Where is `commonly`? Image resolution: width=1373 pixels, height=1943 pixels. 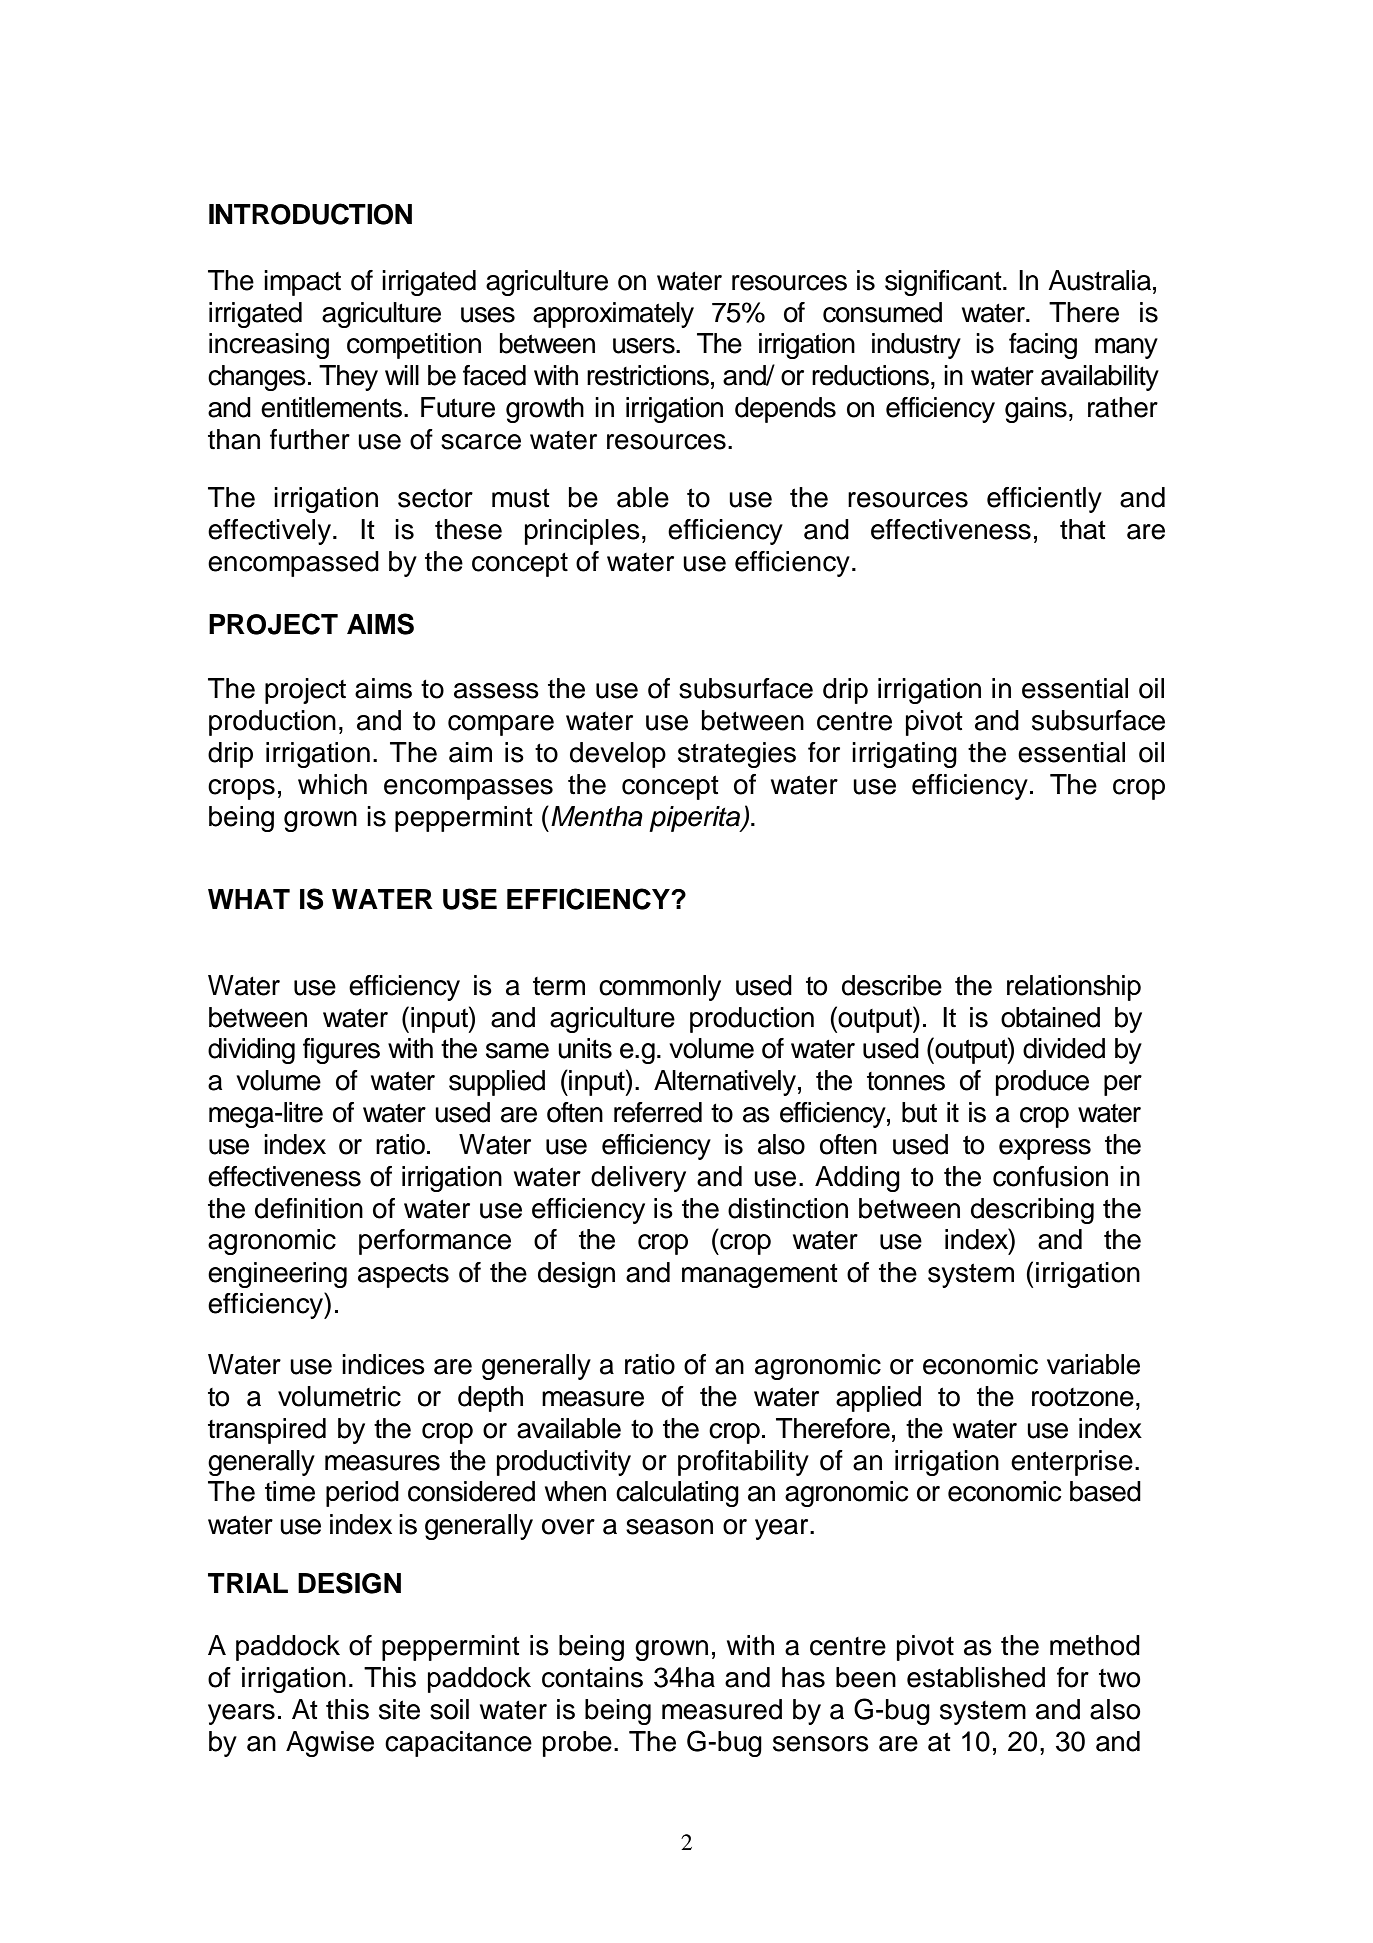 commonly is located at coordinates (660, 988).
